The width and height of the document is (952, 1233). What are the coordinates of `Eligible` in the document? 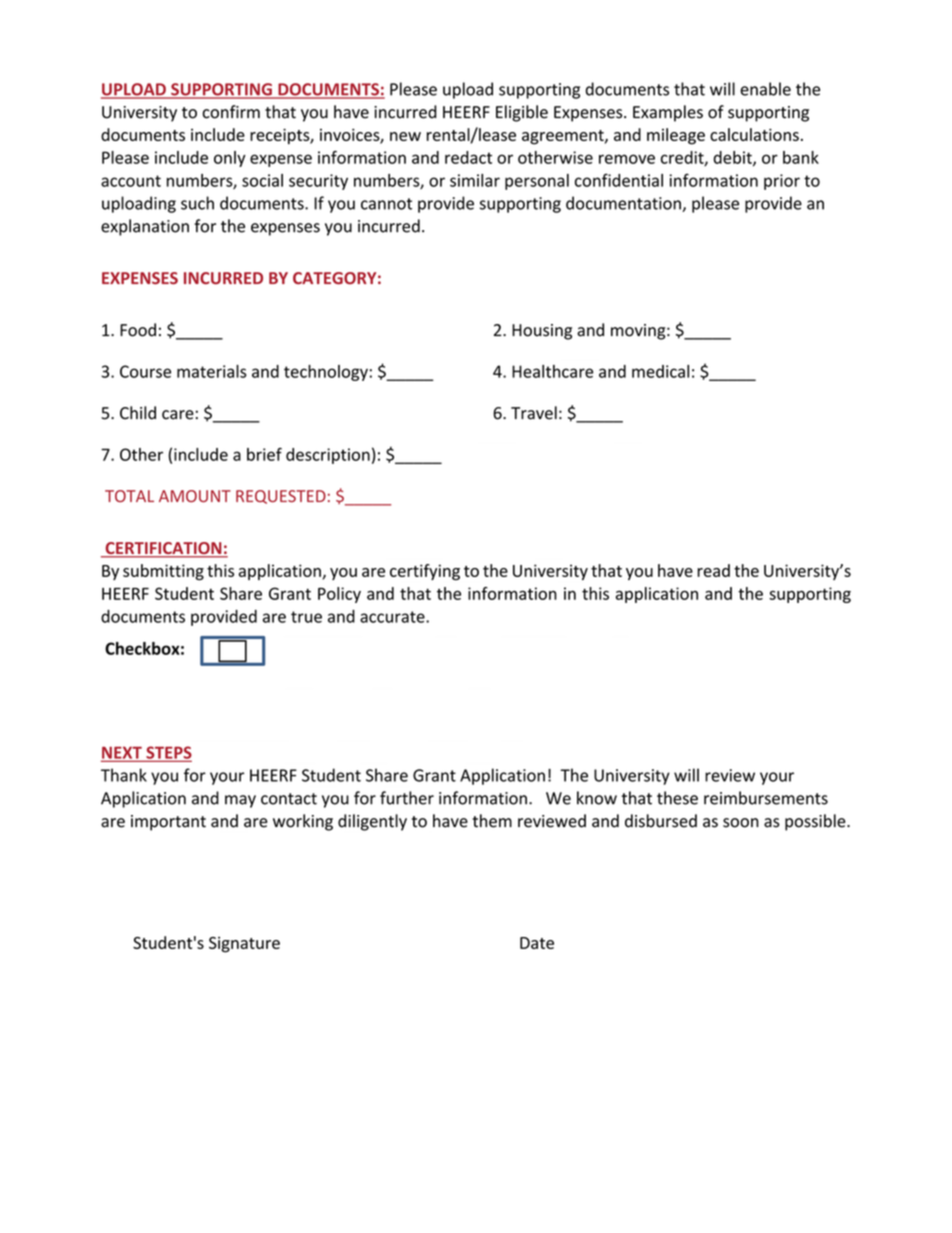 It's located at (522, 113).
